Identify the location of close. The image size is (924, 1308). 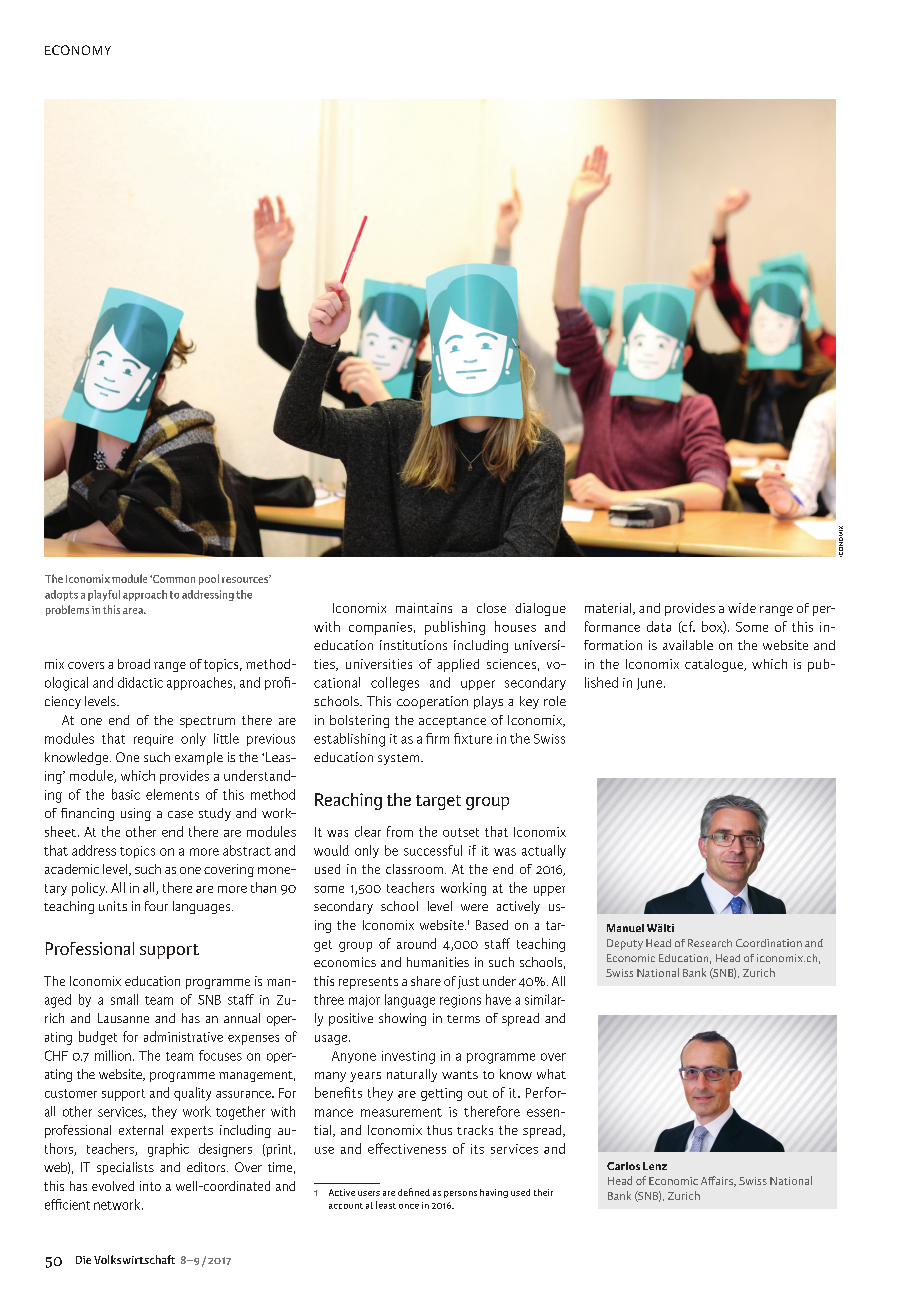
(491, 608).
